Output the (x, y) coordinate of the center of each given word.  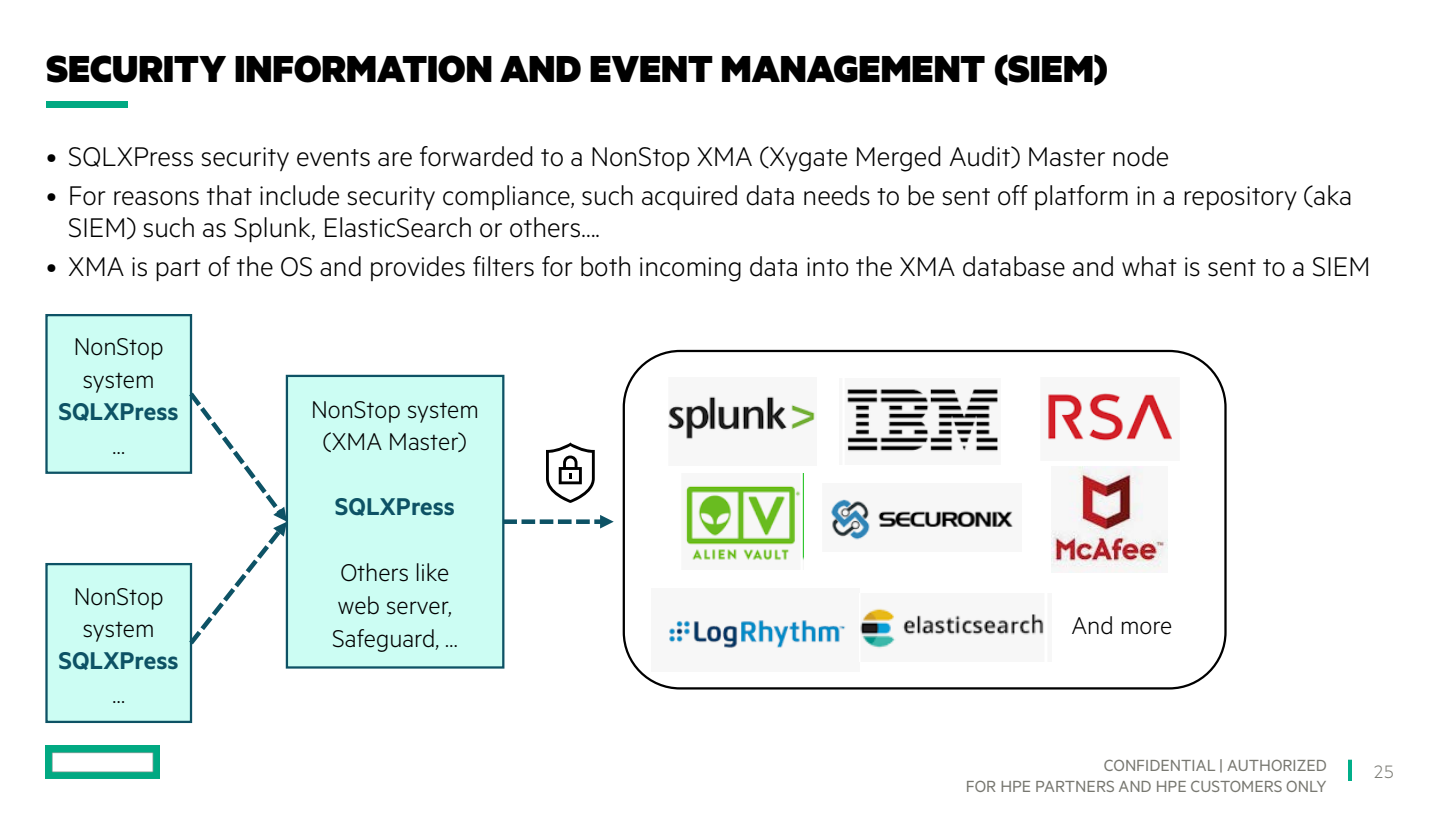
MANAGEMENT (853, 69)
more (1147, 628)
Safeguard (384, 640)
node (1140, 156)
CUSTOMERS (1236, 786)
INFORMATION (363, 69)
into (828, 267)
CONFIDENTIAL (1159, 765)
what (1149, 266)
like (433, 572)
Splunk (273, 229)
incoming (690, 269)
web (358, 605)
